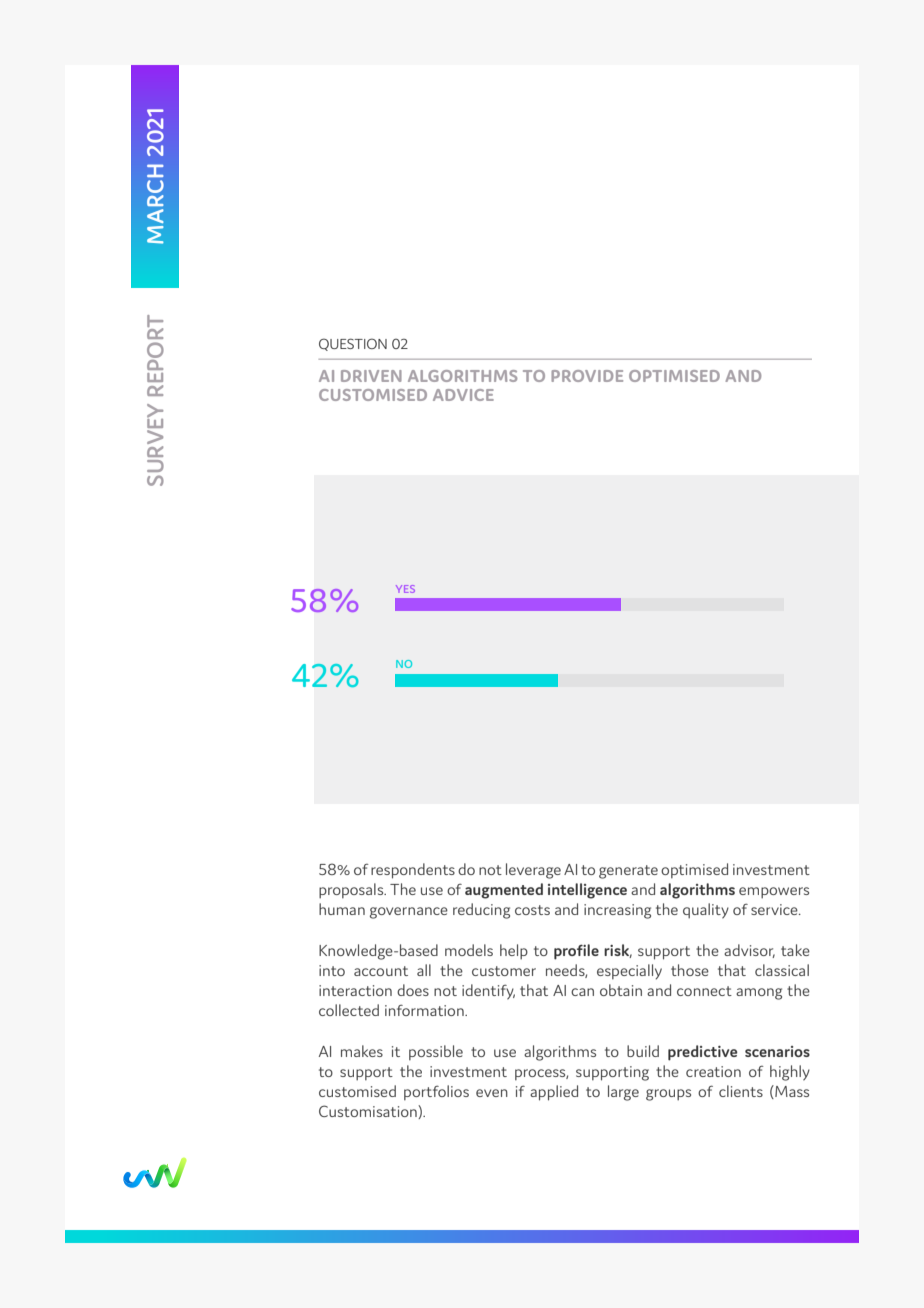 This screenshot has height=1308, width=924. Describe the element at coordinates (587, 891) in the screenshot. I see `intelligence` at that location.
